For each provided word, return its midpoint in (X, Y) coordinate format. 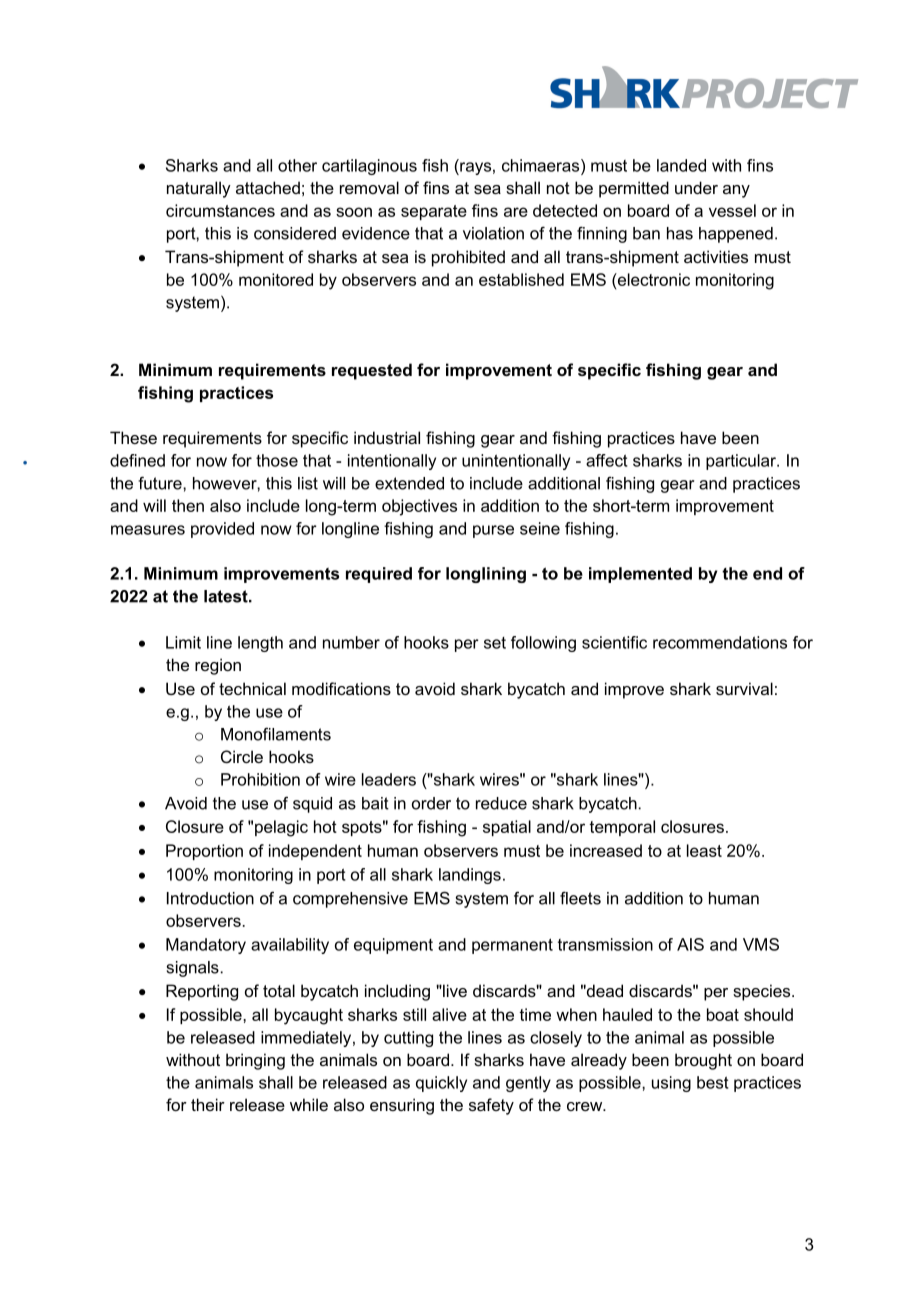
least (704, 850)
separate (434, 212)
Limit (183, 642)
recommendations (720, 642)
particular (742, 462)
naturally (199, 189)
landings (470, 876)
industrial (387, 437)
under (696, 187)
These (133, 437)
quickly (441, 1084)
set (495, 643)
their (208, 1104)
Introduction (210, 898)
